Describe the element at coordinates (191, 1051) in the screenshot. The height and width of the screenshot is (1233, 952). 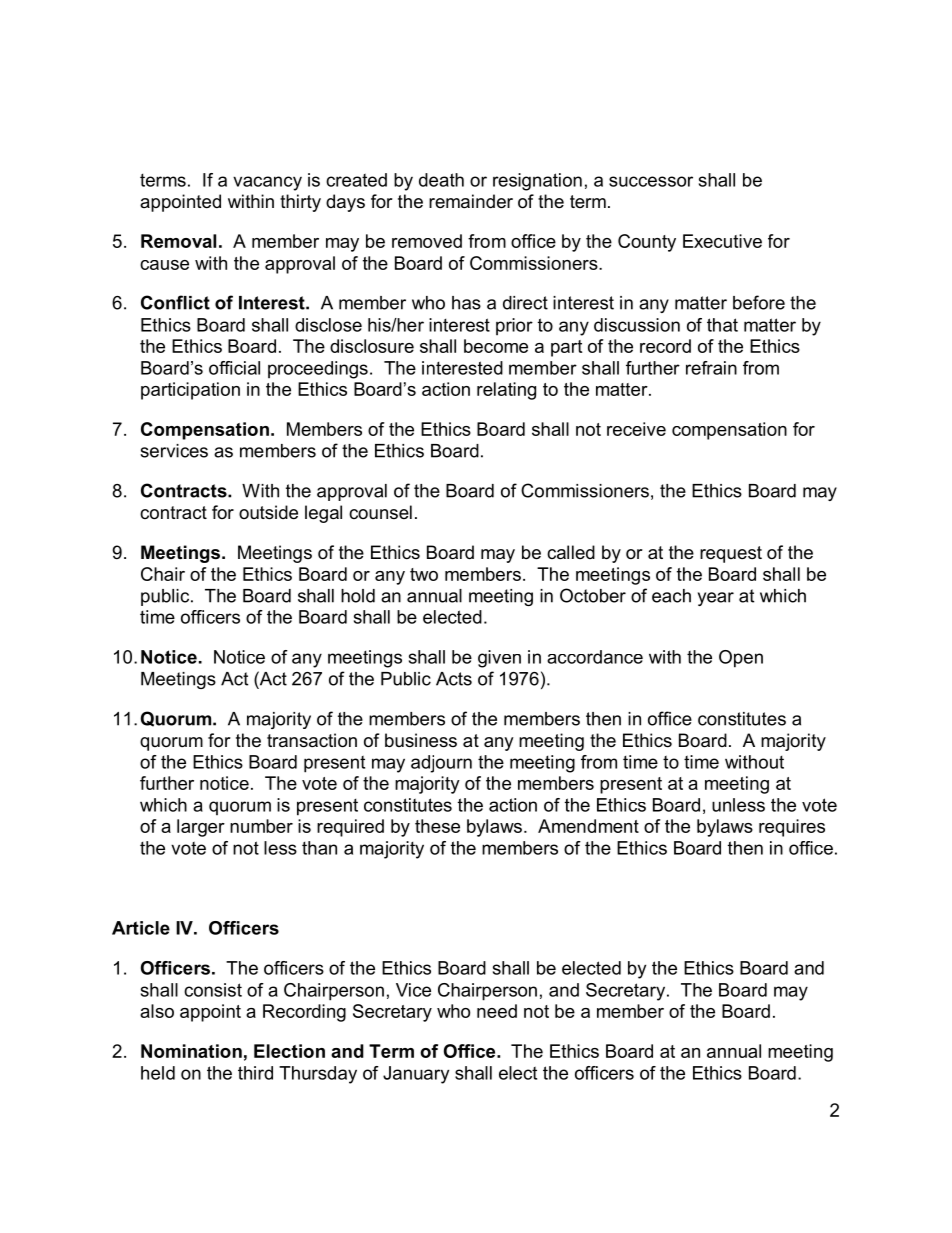
I see `Nomination` at that location.
